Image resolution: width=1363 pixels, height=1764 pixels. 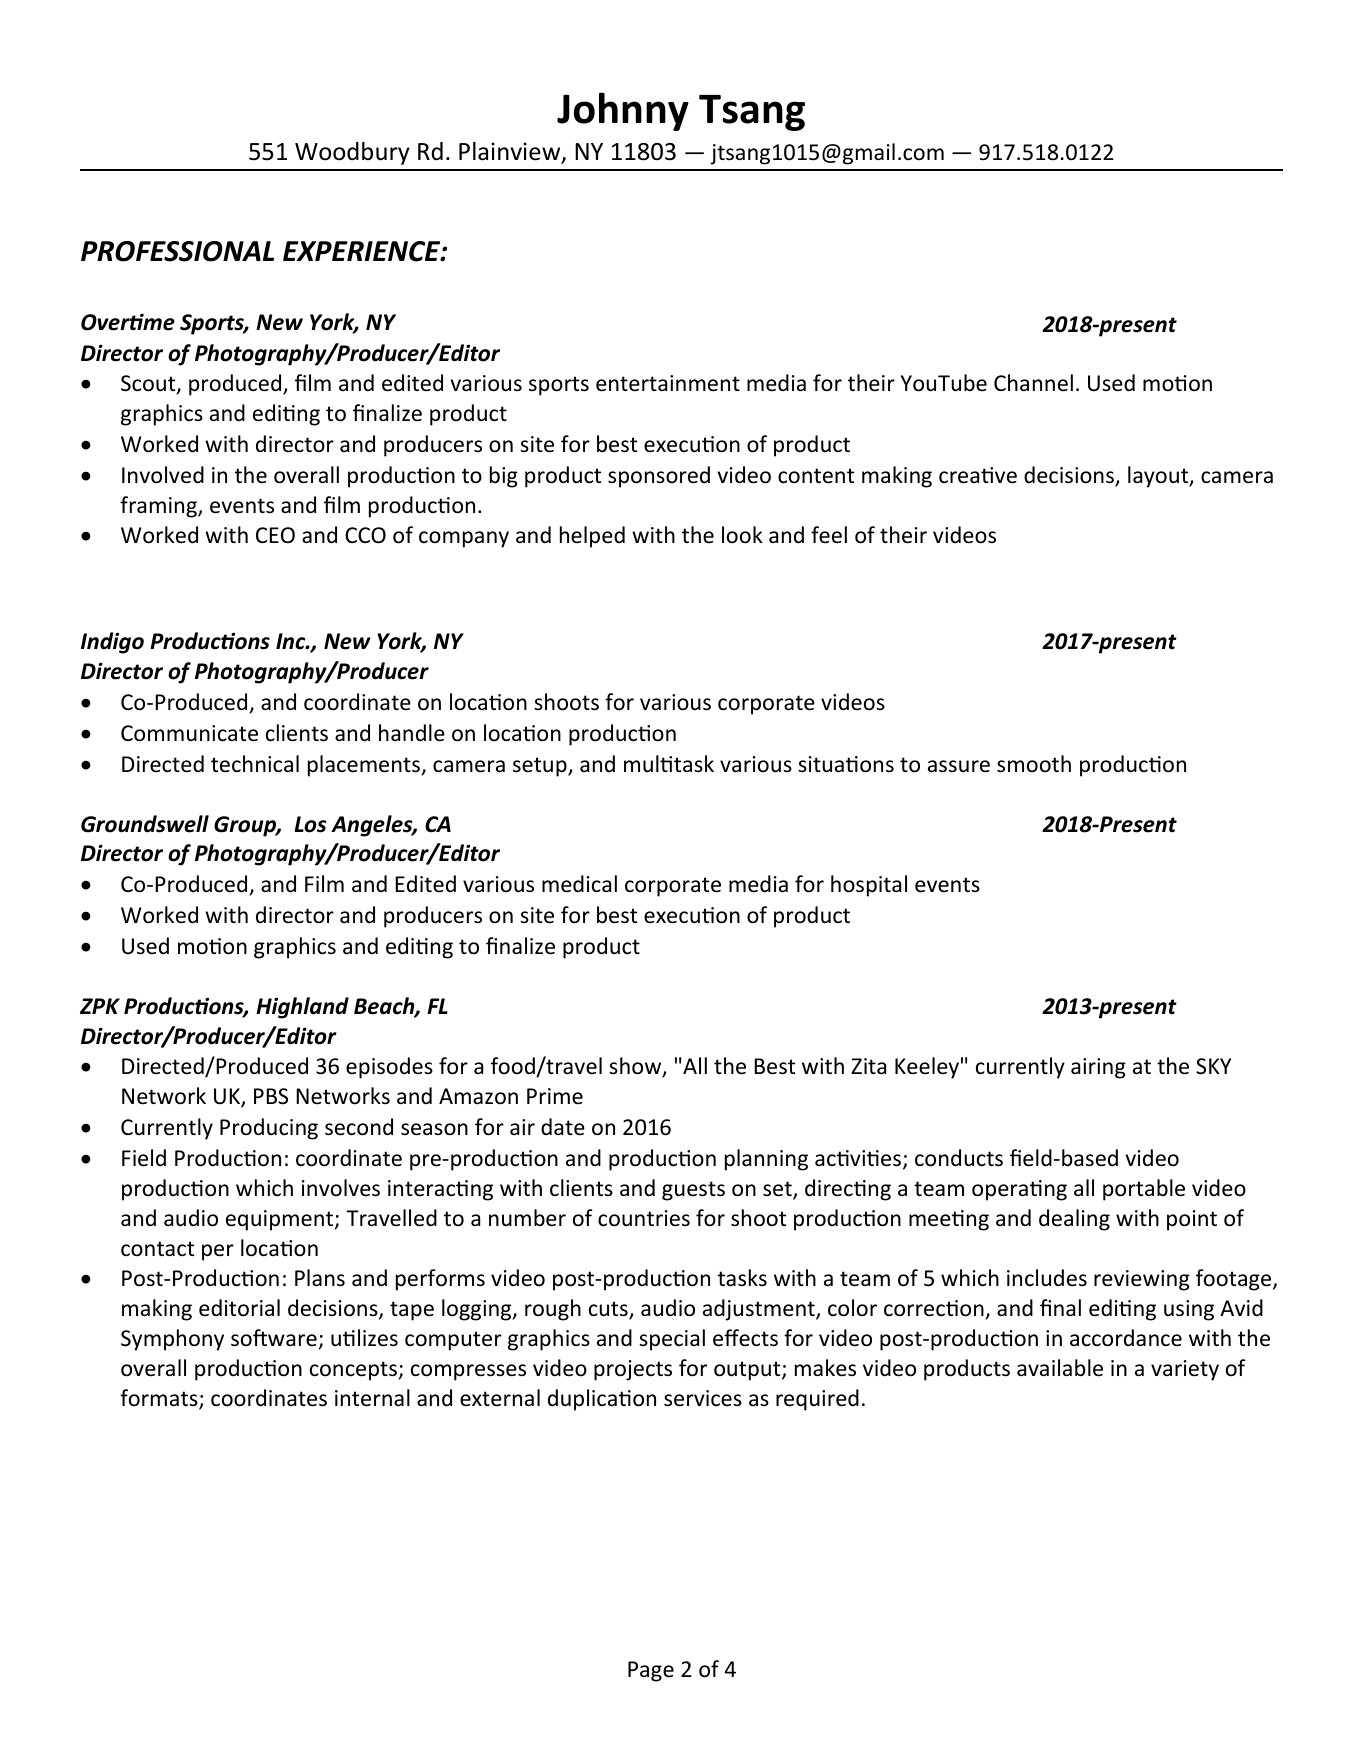 I want to click on Channel, so click(x=1033, y=383).
